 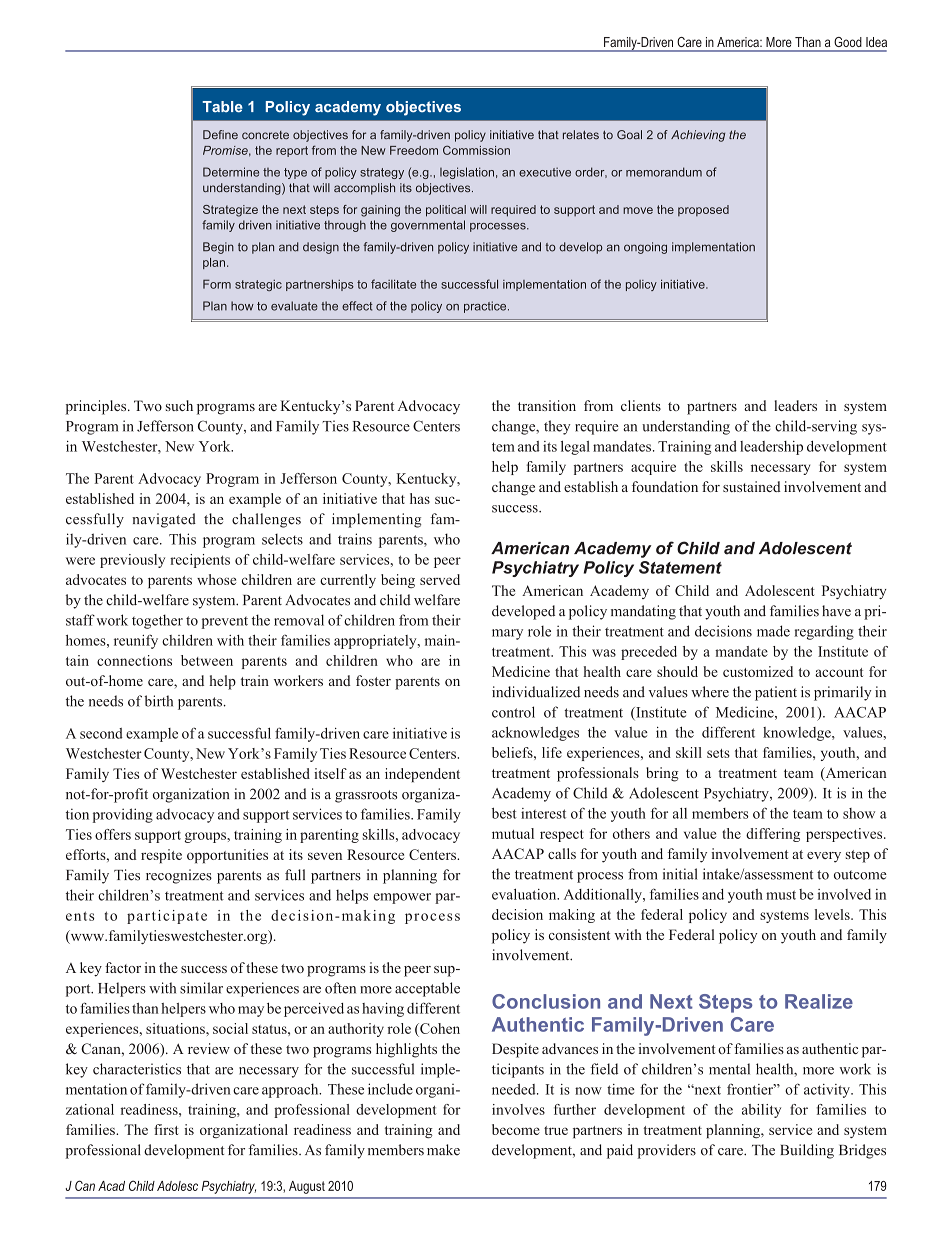 What do you see at coordinates (476, 150) in the screenshot?
I see `Commission` at bounding box center [476, 150].
